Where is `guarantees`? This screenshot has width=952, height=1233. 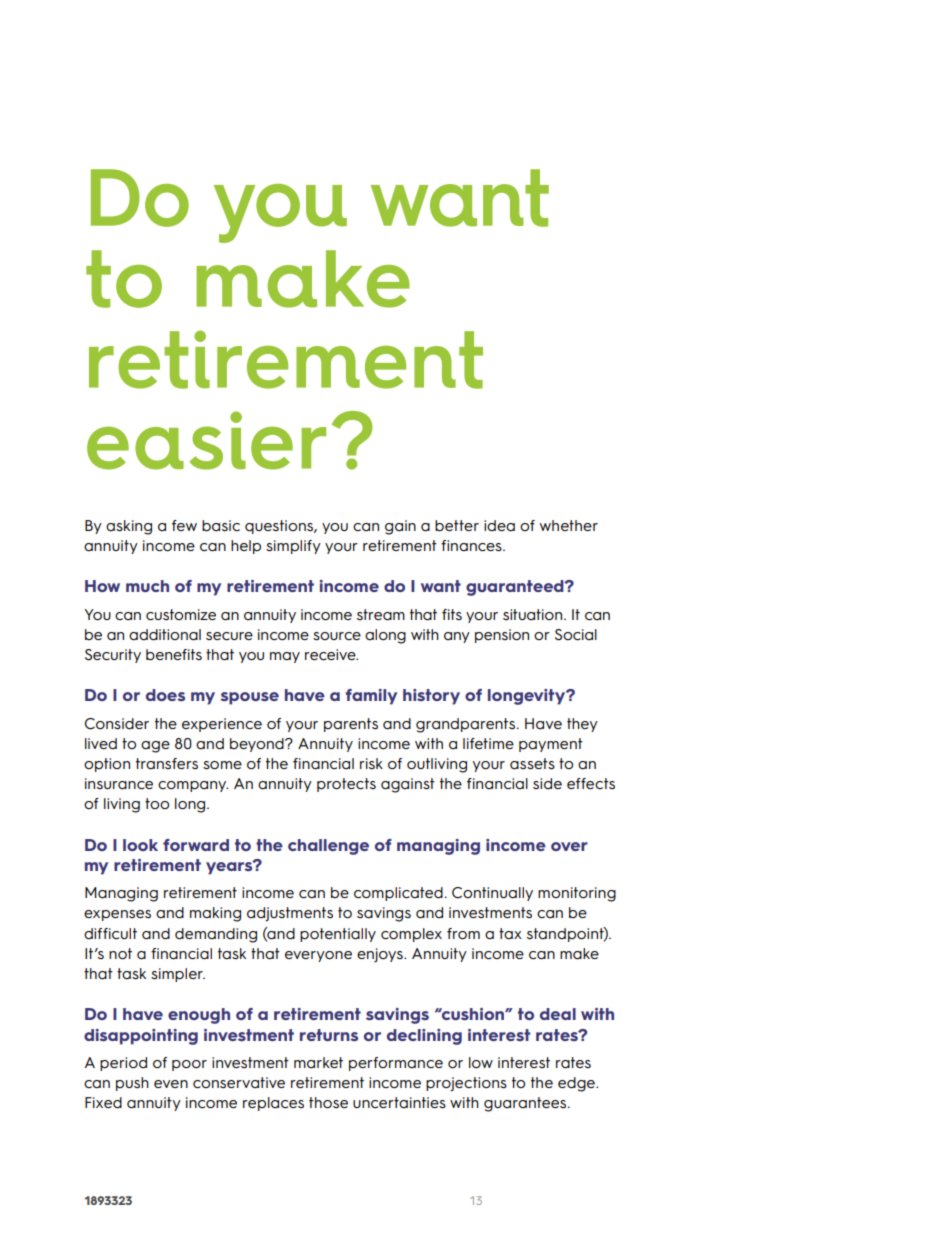
guarantees is located at coordinates (526, 1104).
